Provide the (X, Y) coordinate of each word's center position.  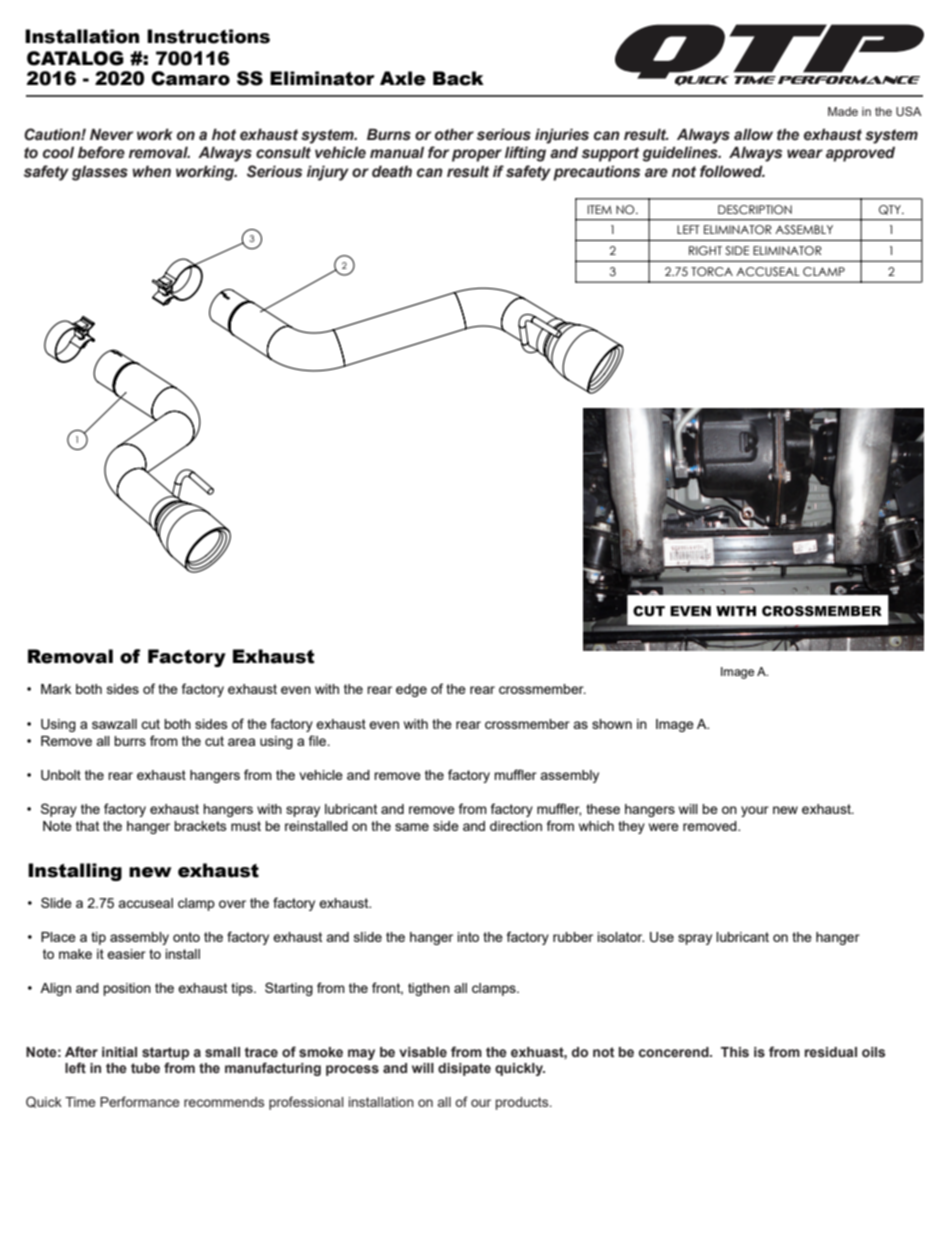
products (523, 1103)
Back (458, 78)
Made (843, 111)
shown (612, 724)
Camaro (190, 78)
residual (831, 1052)
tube (145, 1068)
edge (411, 690)
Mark (56, 689)
